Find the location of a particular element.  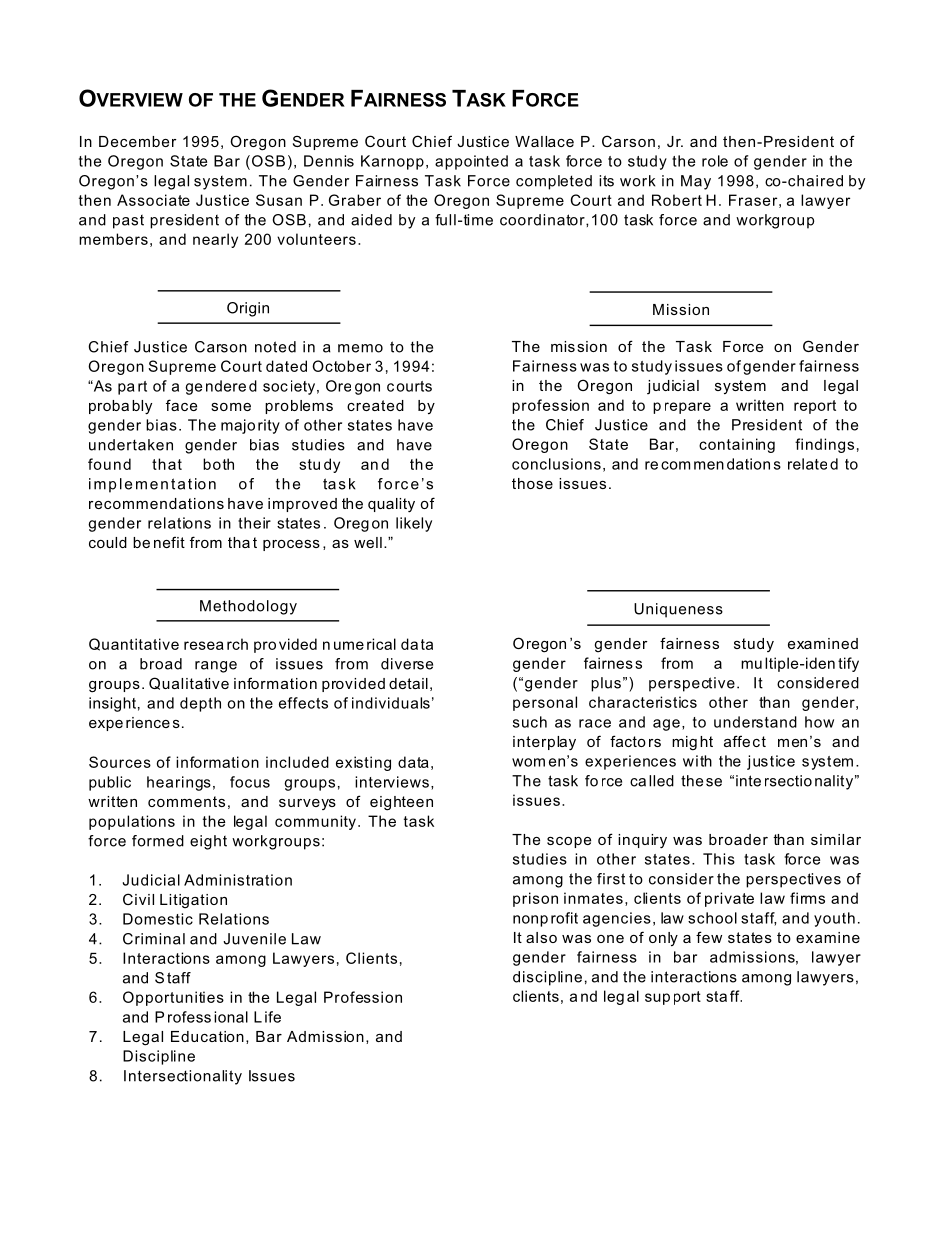

Uniqueness is located at coordinates (678, 610).
